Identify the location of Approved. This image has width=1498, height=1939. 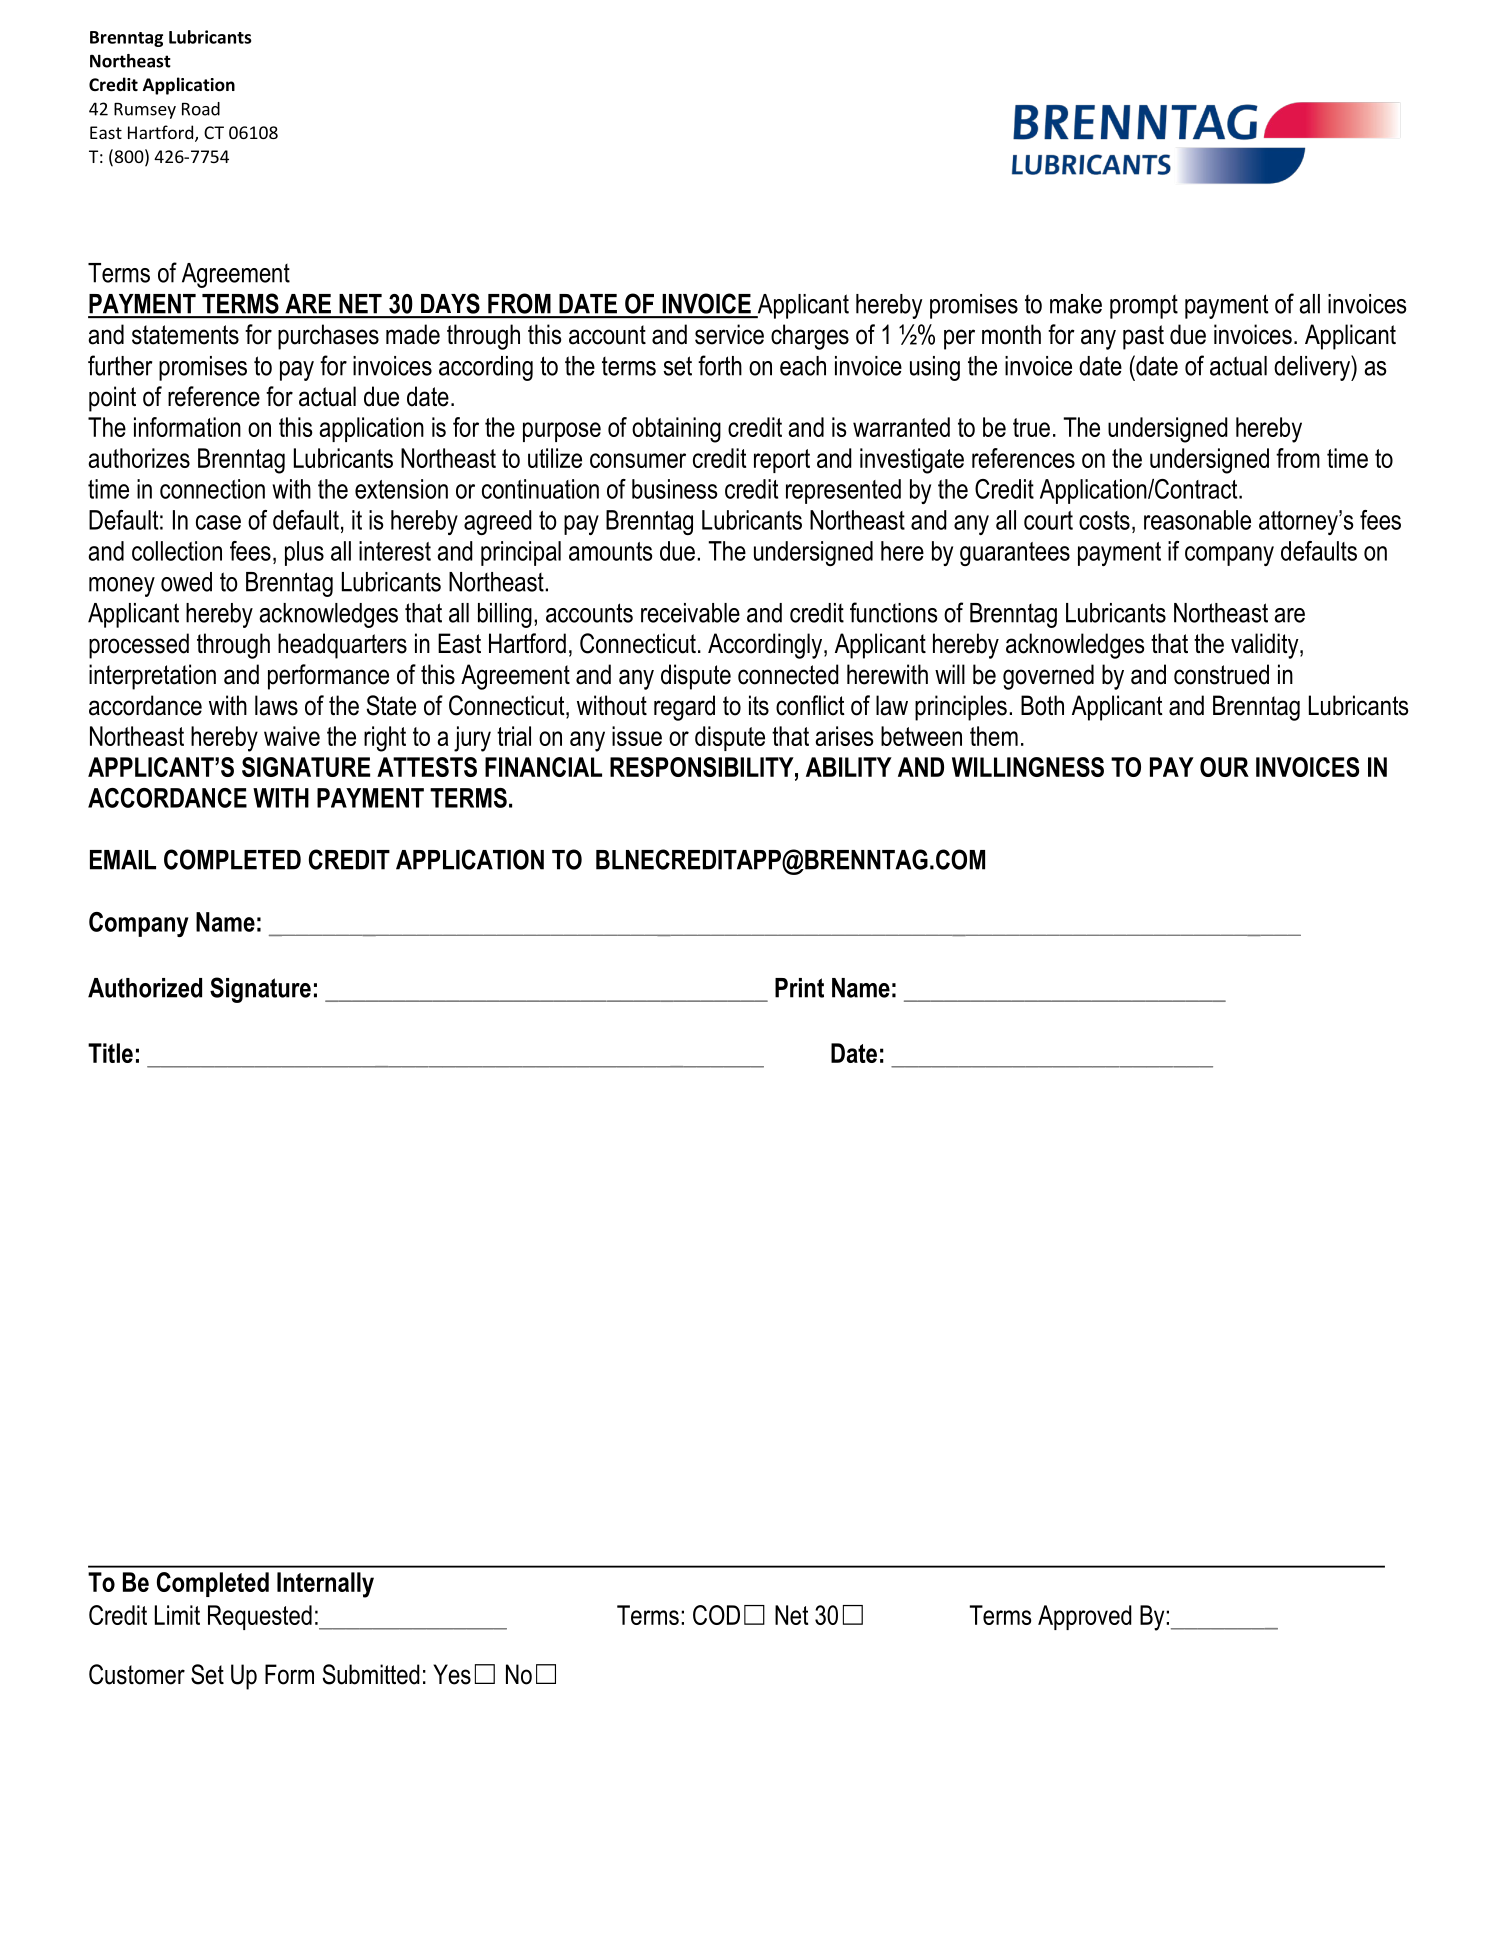
(1085, 1617).
